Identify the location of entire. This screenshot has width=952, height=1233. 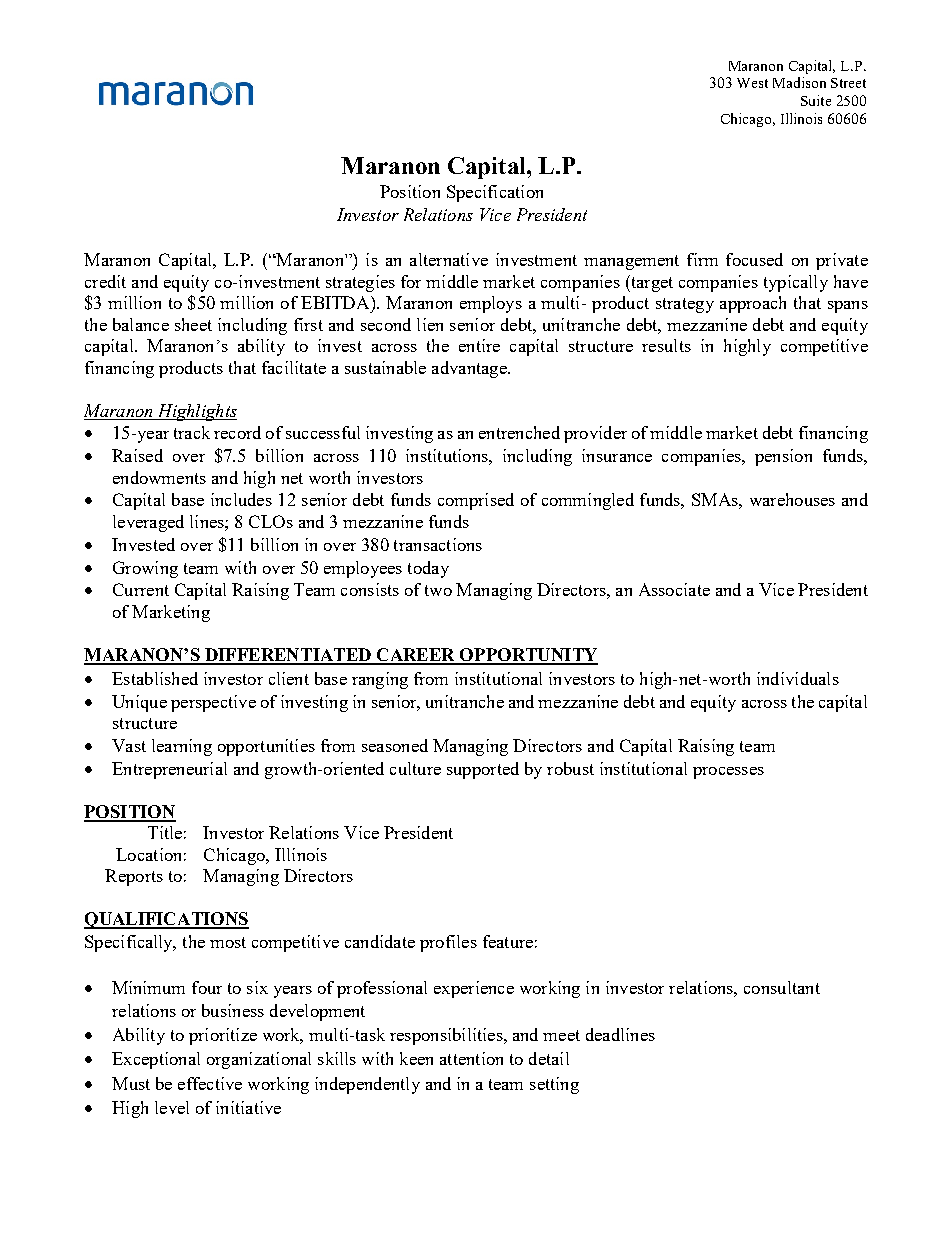
(479, 345).
